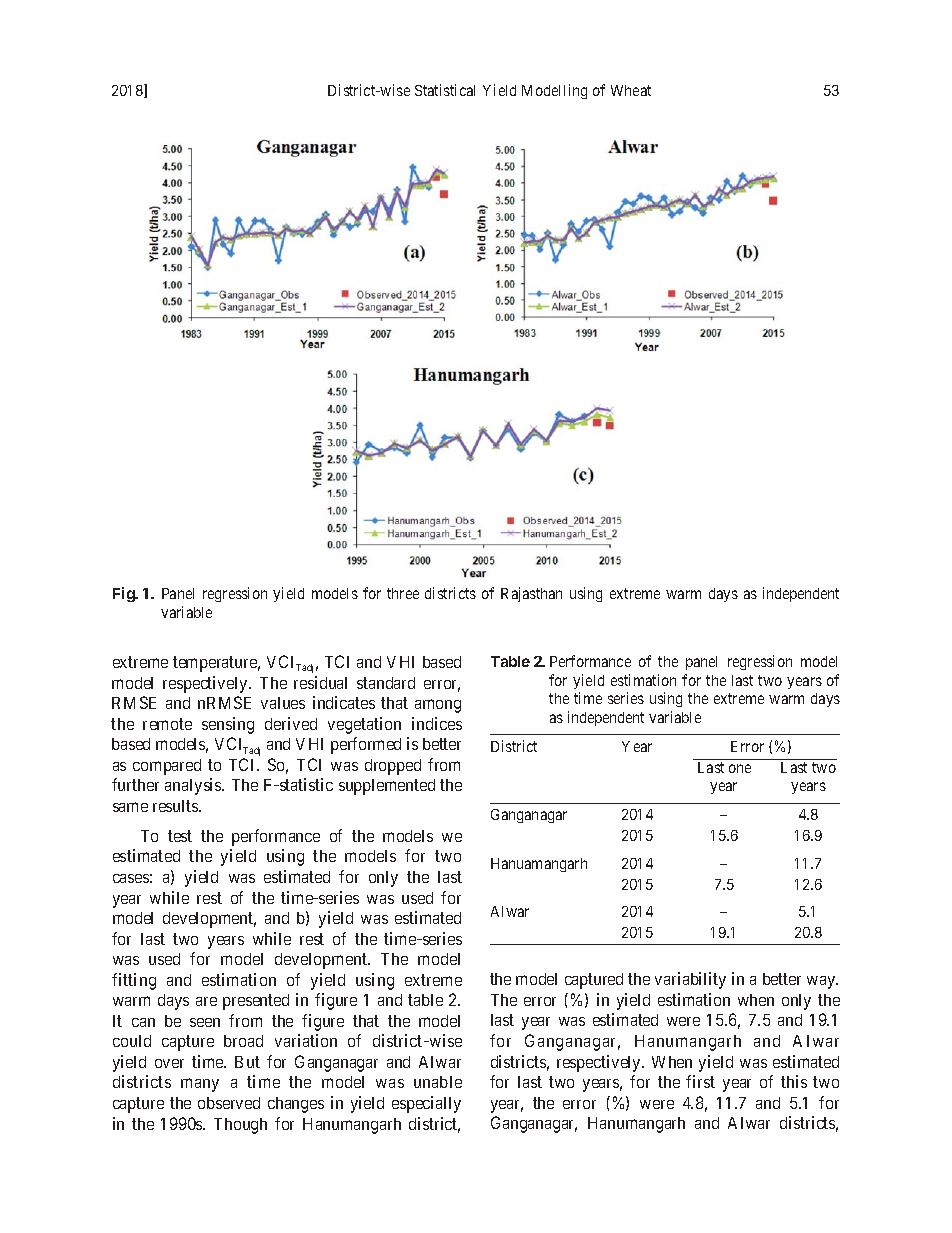  Describe the element at coordinates (283, 703) in the image. I see `values` at that location.
